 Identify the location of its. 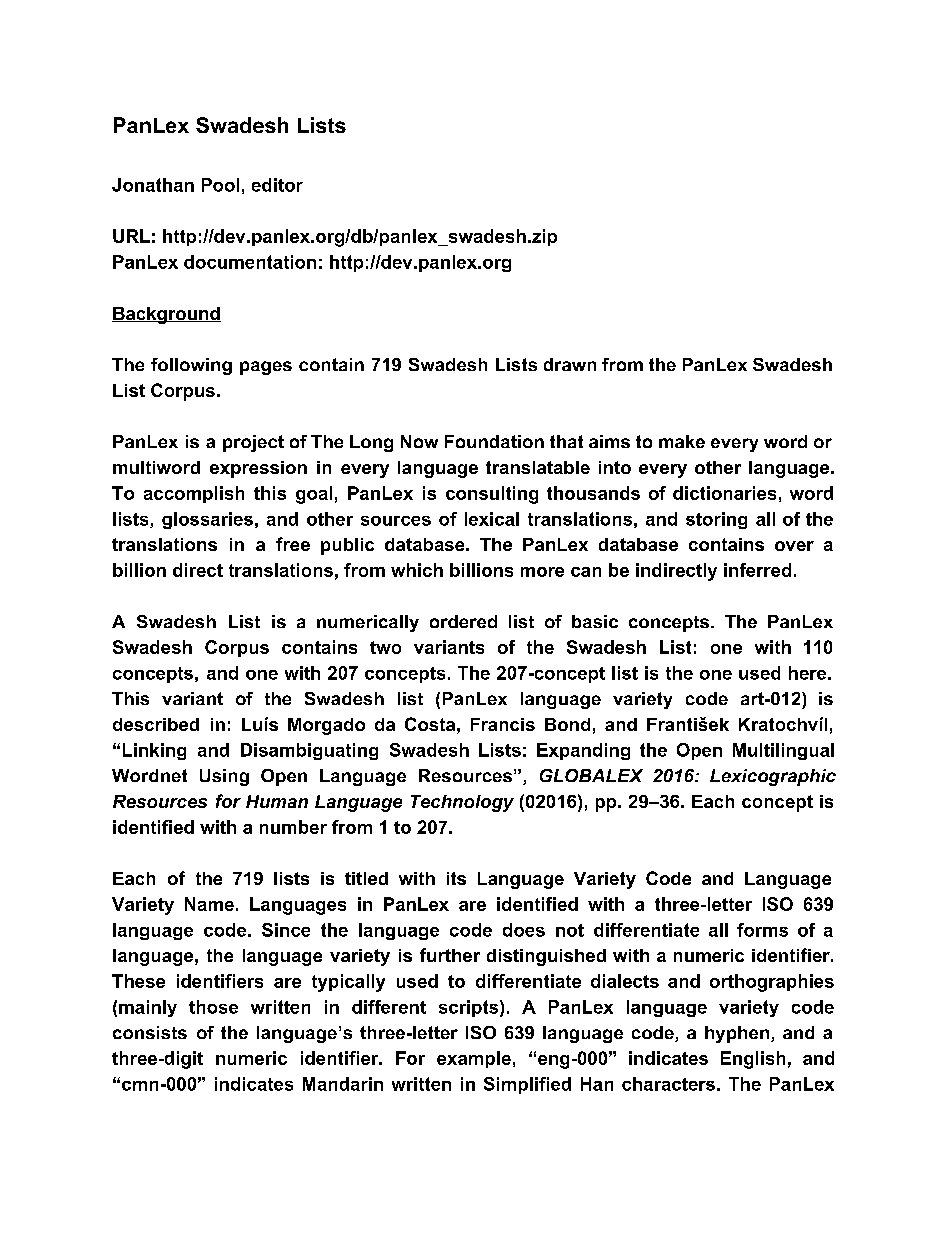
(456, 878).
